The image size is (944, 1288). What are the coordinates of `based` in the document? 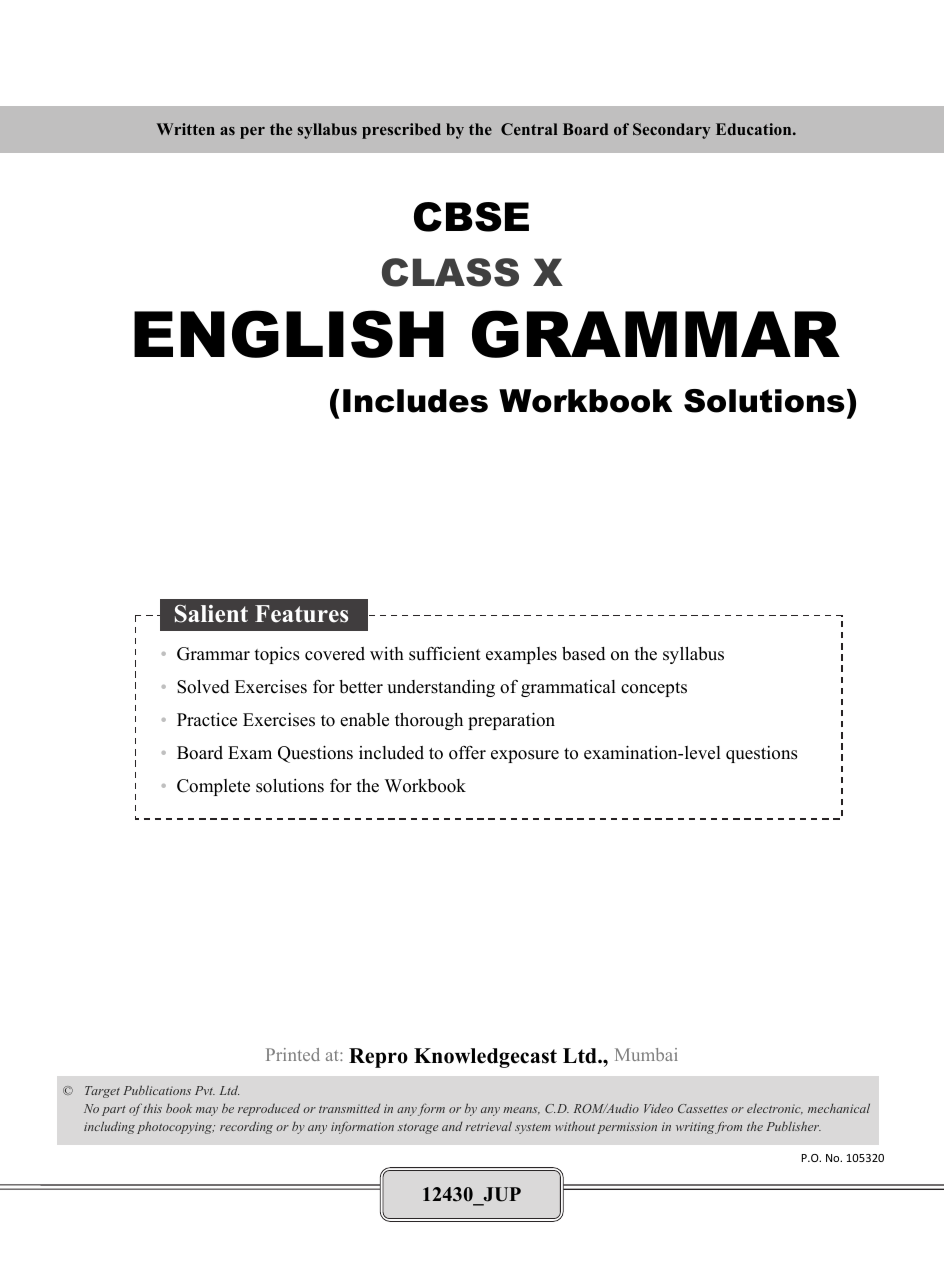 It's located at (583, 654).
